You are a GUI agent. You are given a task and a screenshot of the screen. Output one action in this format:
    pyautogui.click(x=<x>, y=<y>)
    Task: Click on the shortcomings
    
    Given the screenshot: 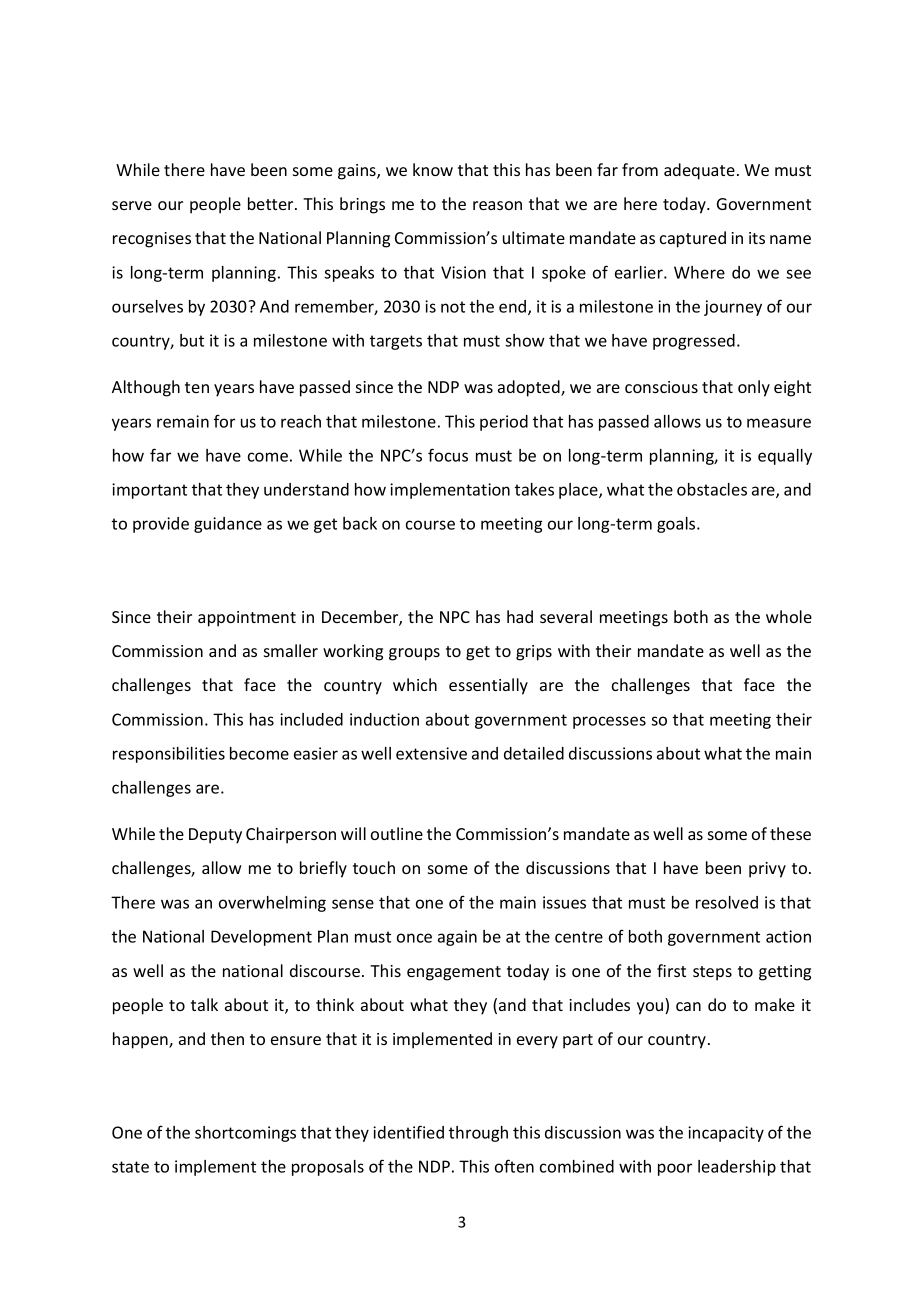 What is the action you would take?
    pyautogui.click(x=245, y=1134)
